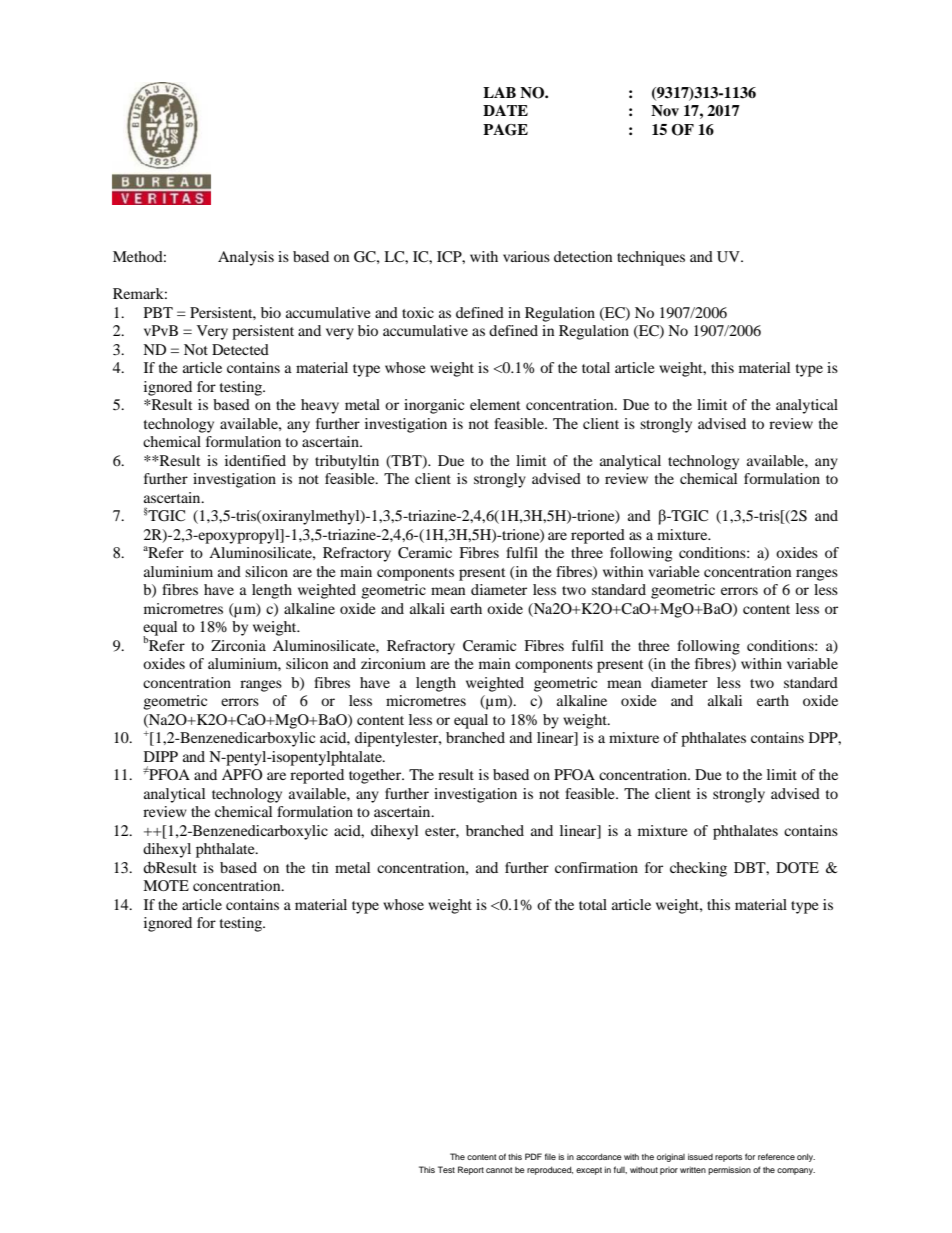  Describe the element at coordinates (238, 645) in the image. I see `Zirconia` at that location.
